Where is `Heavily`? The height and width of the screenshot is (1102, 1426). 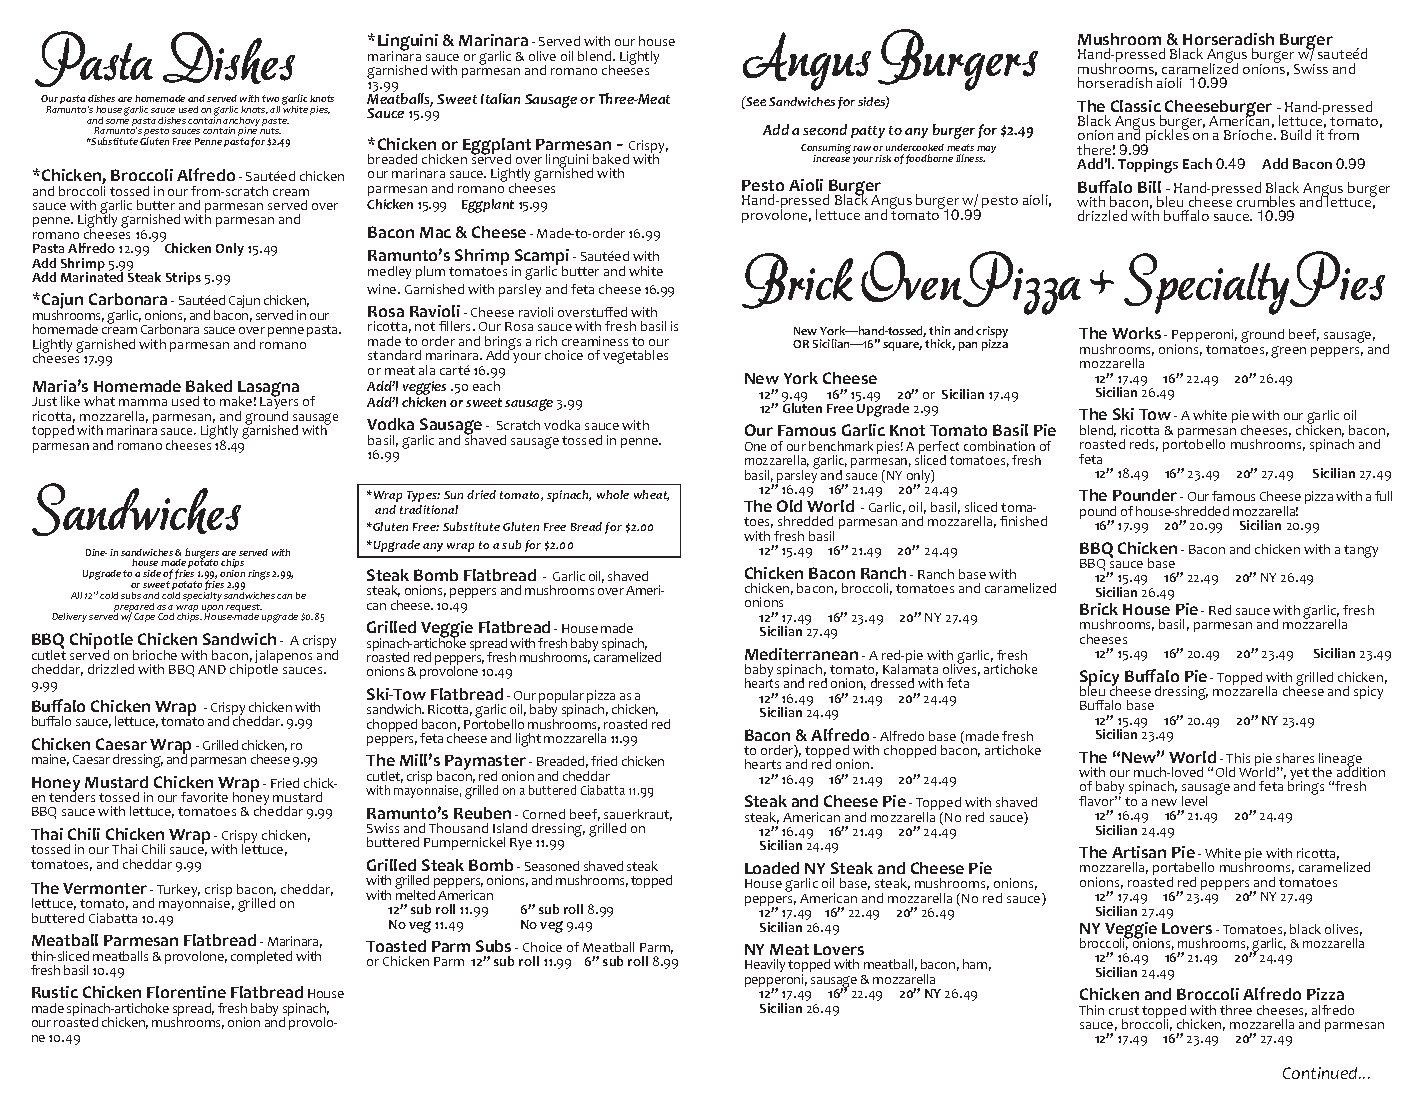
Heavily is located at coordinates (765, 965).
